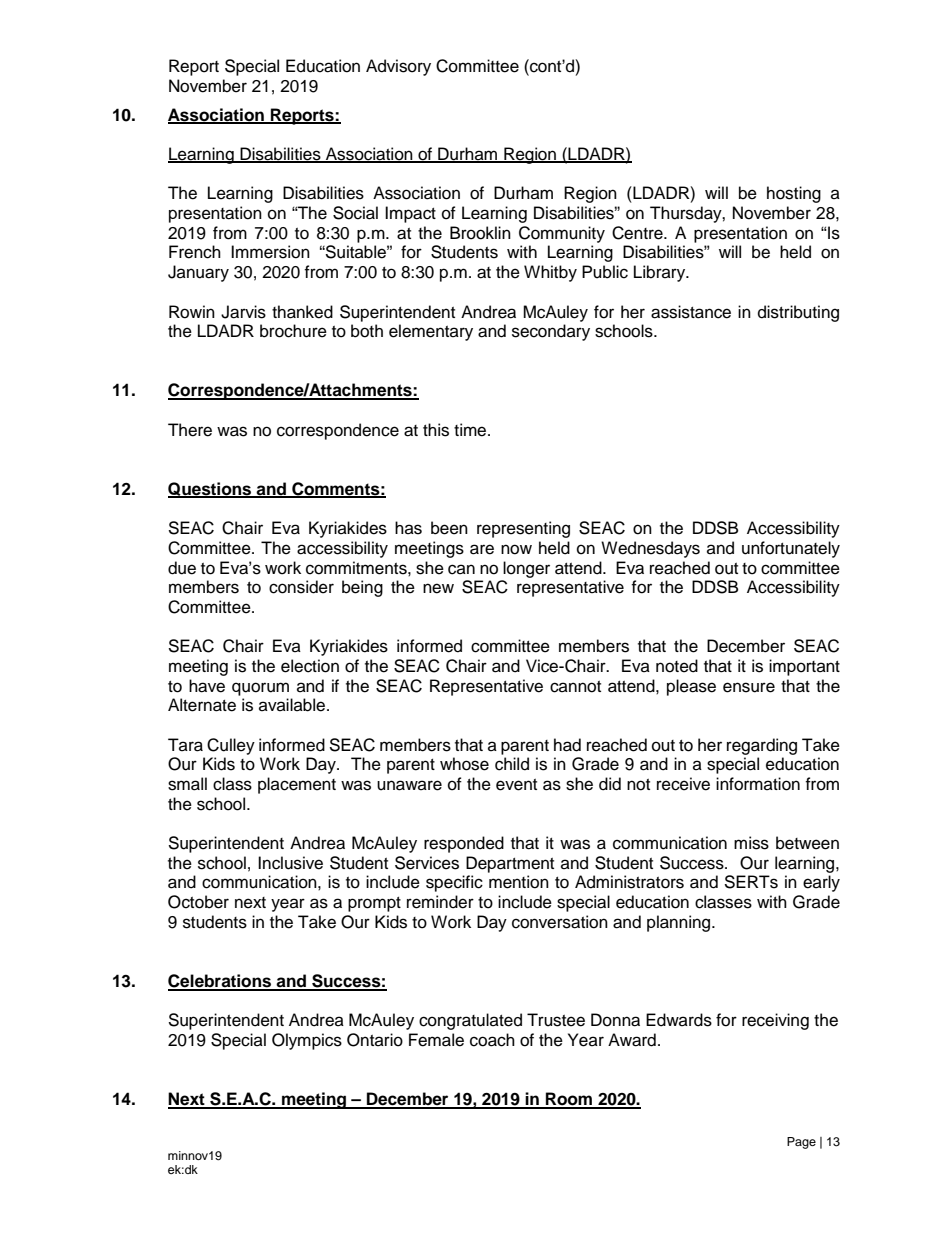  What do you see at coordinates (301, 587) in the screenshot?
I see `consider` at bounding box center [301, 587].
